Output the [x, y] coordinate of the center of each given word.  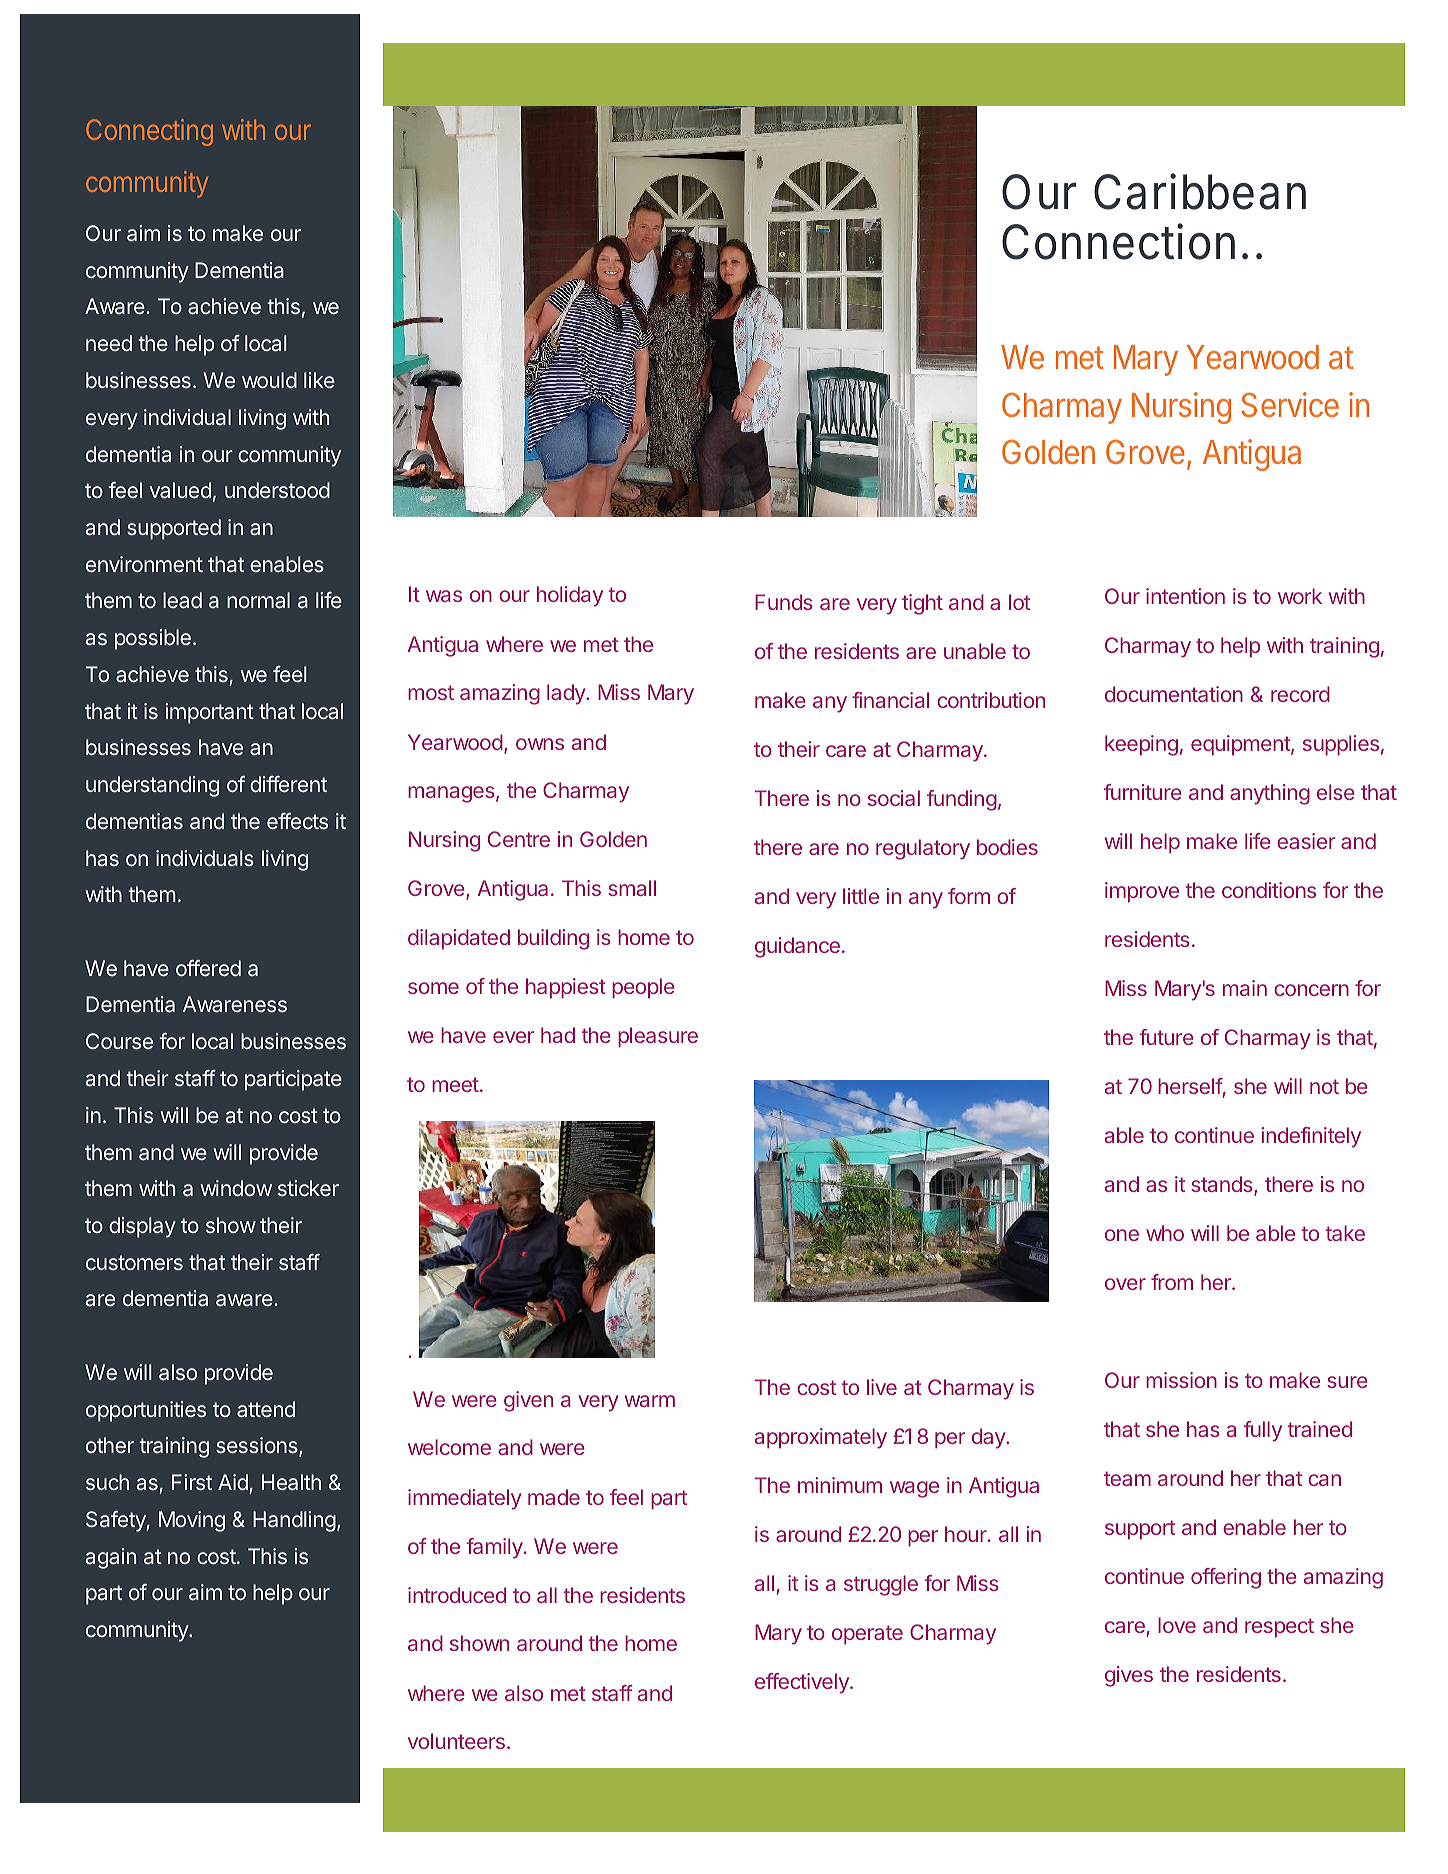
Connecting [149, 132]
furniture [1143, 792]
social [894, 798]
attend [266, 1409]
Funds [784, 602]
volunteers [456, 1741]
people [643, 988]
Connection [1118, 241]
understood [277, 490]
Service [1290, 404]
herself [1190, 1086]
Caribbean [1200, 191]
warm [650, 1401]
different [288, 784]
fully [1263, 1431]
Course [119, 1041]
